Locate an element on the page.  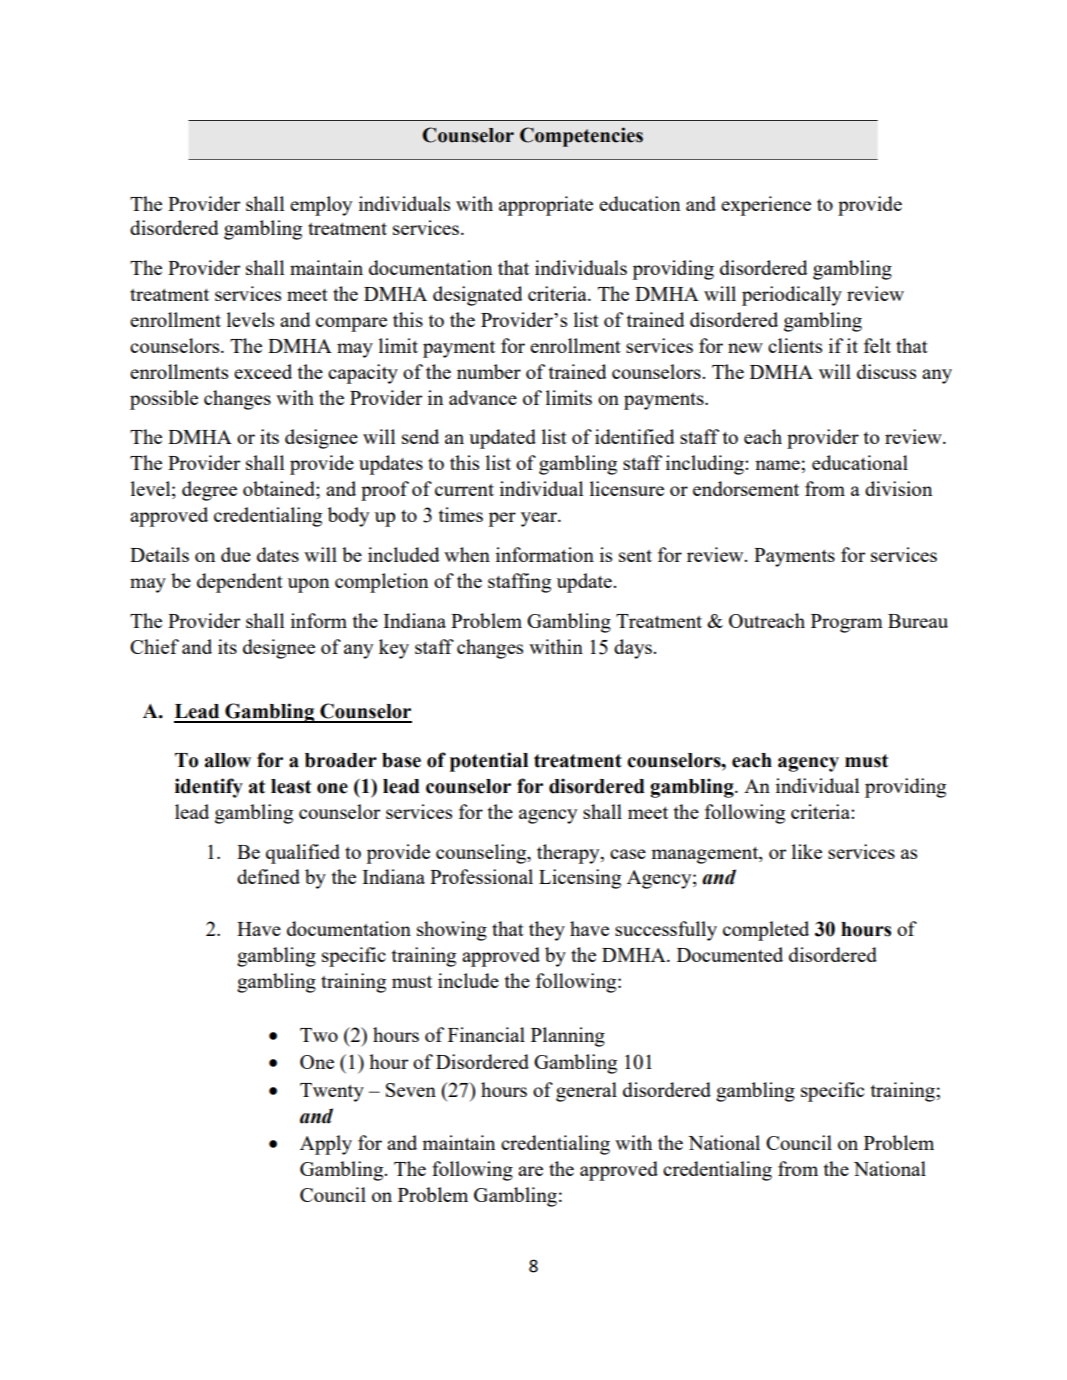
employ is located at coordinates (321, 206).
